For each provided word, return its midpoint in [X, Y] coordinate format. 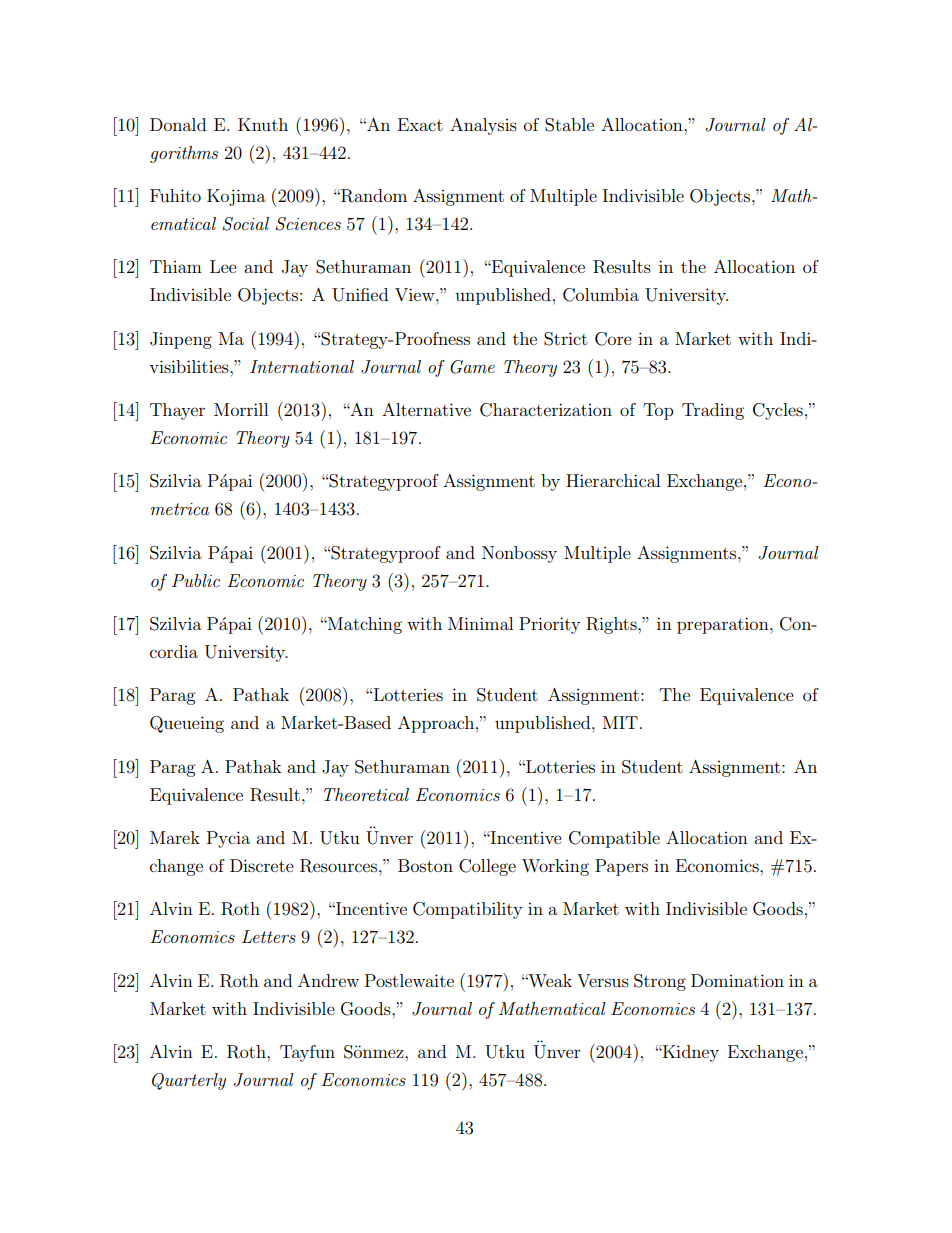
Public [196, 580]
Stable [569, 125]
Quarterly [189, 1081]
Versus [603, 980]
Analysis [483, 126]
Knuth [263, 124]
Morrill [241, 409]
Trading [713, 411]
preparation [724, 625]
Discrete [262, 865]
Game [472, 367]
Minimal [480, 623]
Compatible [614, 839]
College [487, 867]
